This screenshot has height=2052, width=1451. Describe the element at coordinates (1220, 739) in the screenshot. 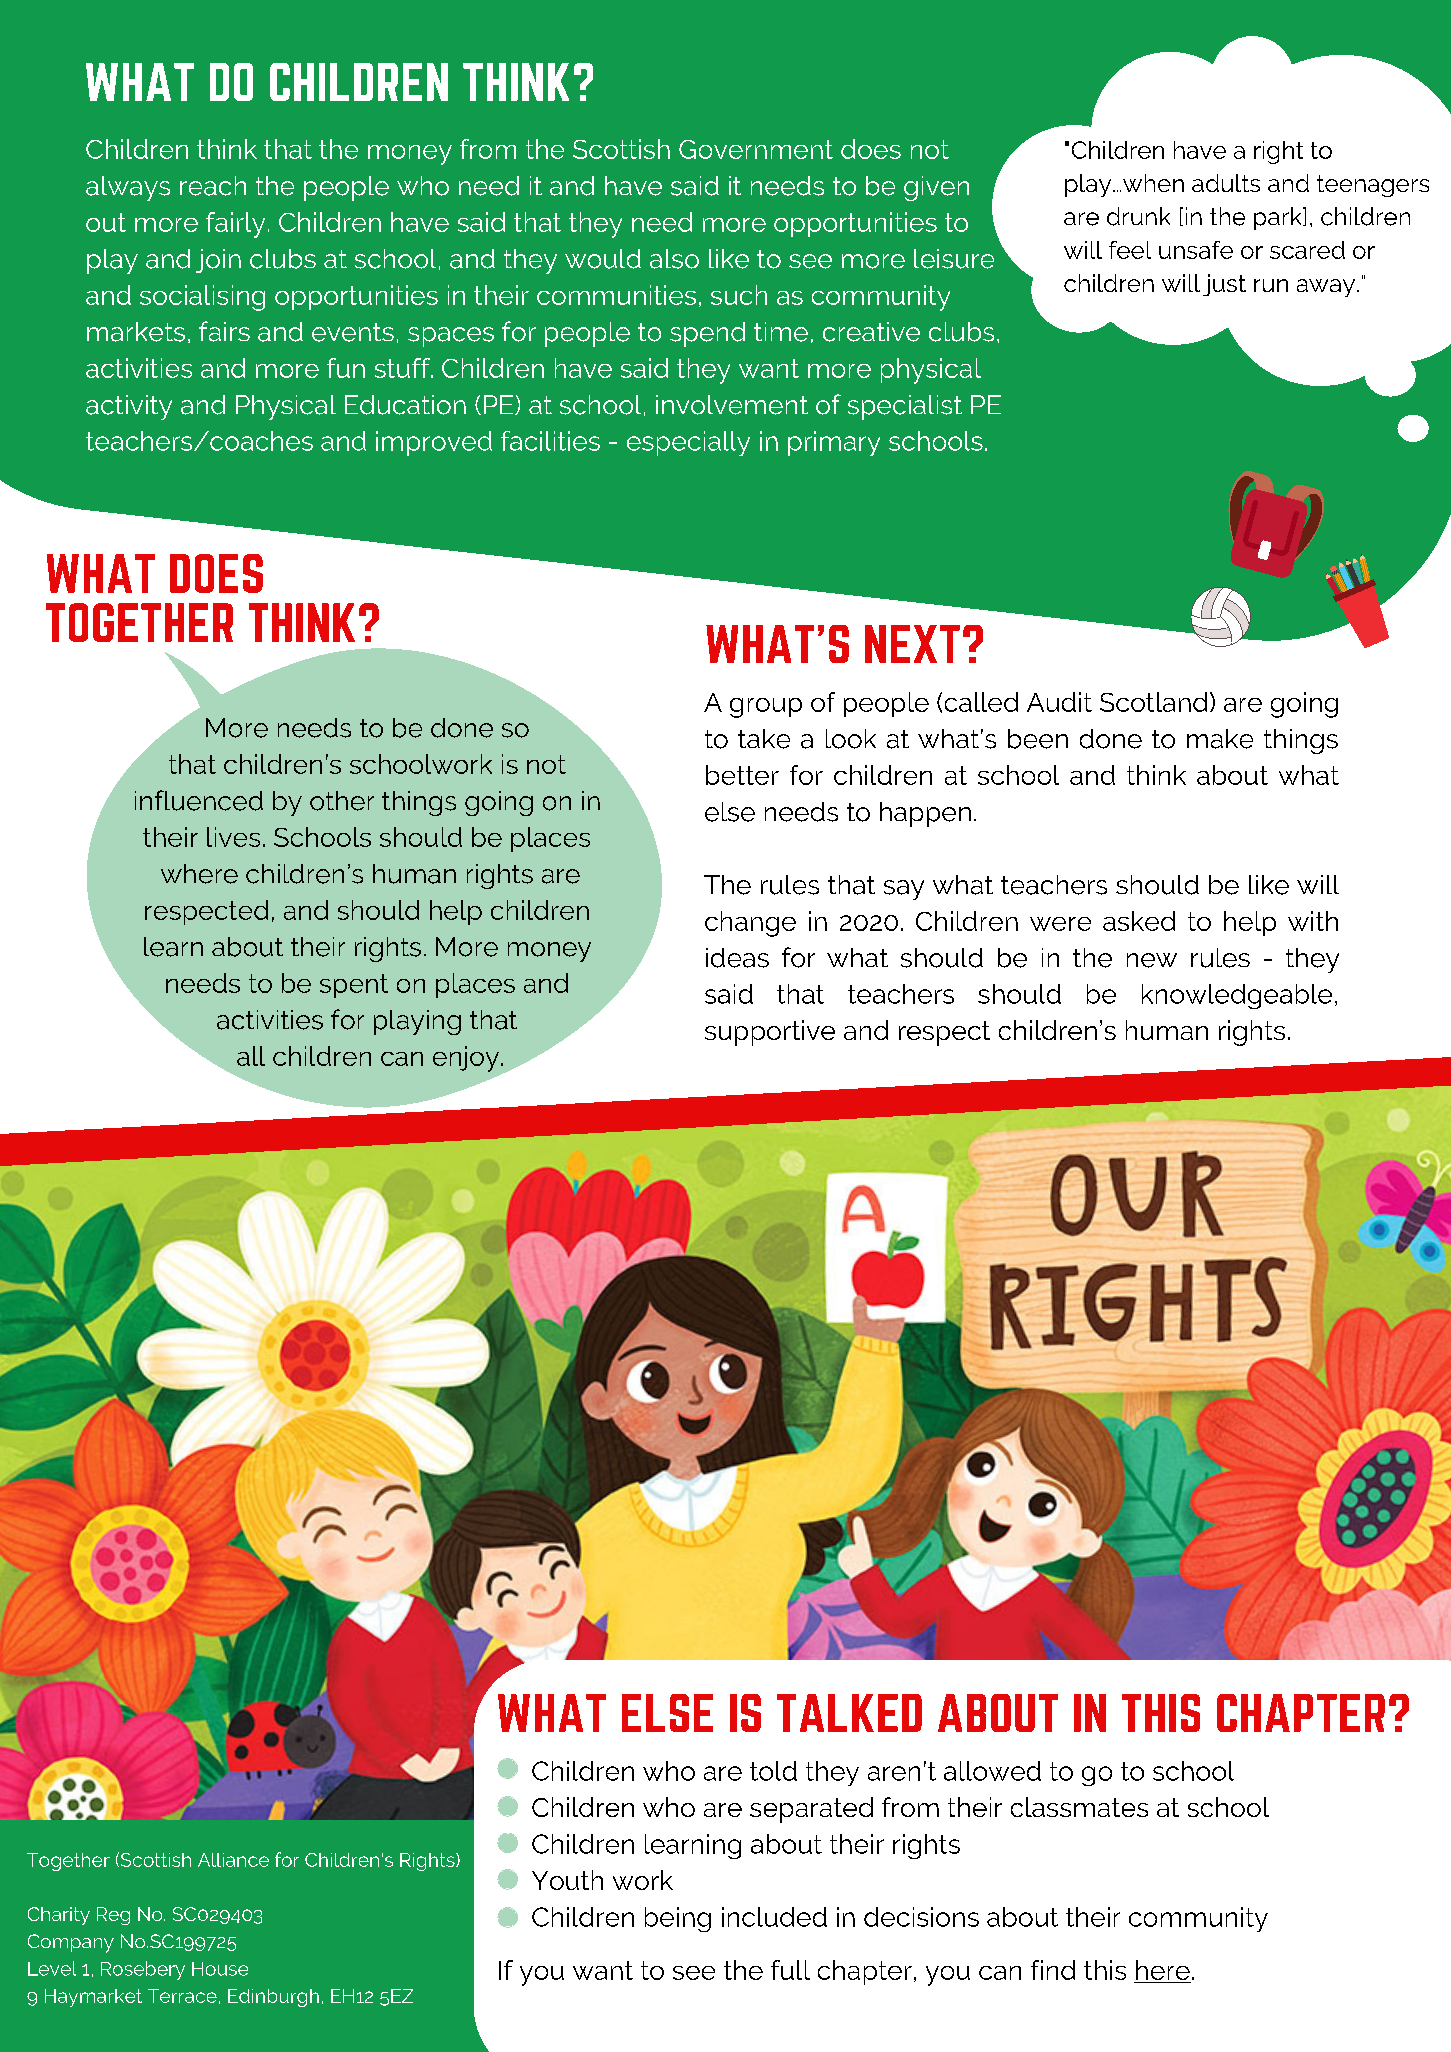

I see `make` at that location.
